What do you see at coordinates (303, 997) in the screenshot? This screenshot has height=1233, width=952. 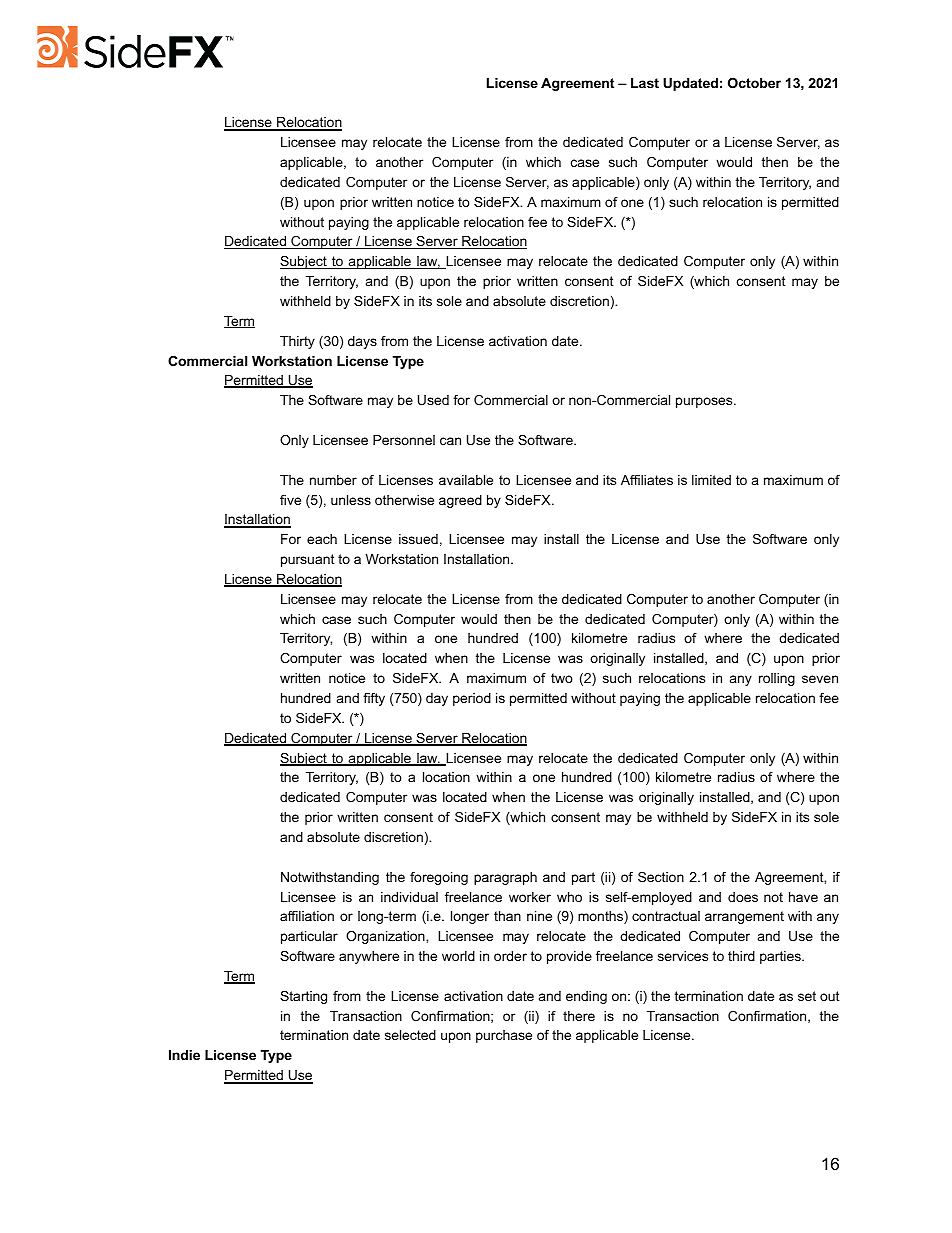 I see `Starting` at bounding box center [303, 997].
